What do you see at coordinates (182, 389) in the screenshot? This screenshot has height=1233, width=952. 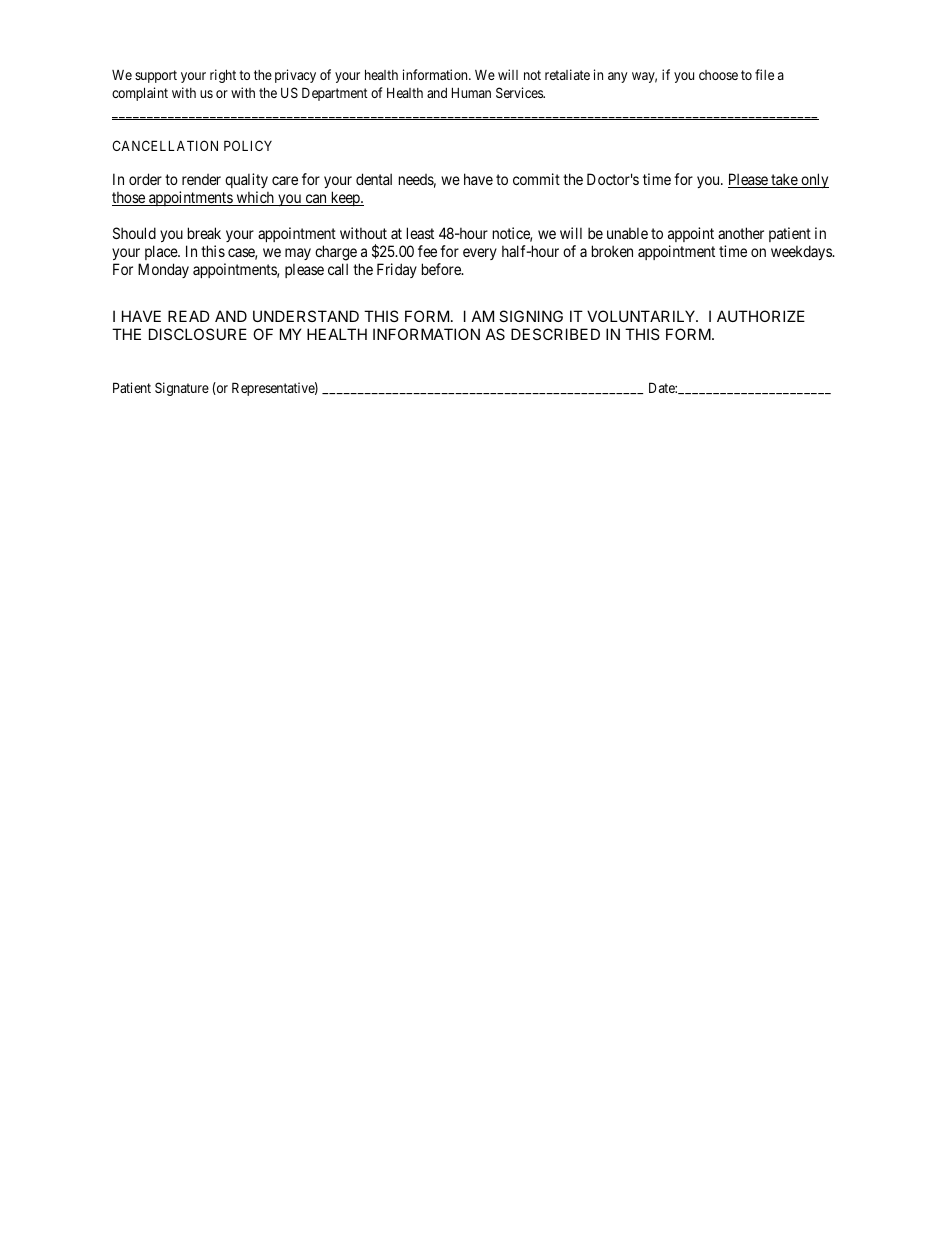 I see `Signature` at bounding box center [182, 389].
